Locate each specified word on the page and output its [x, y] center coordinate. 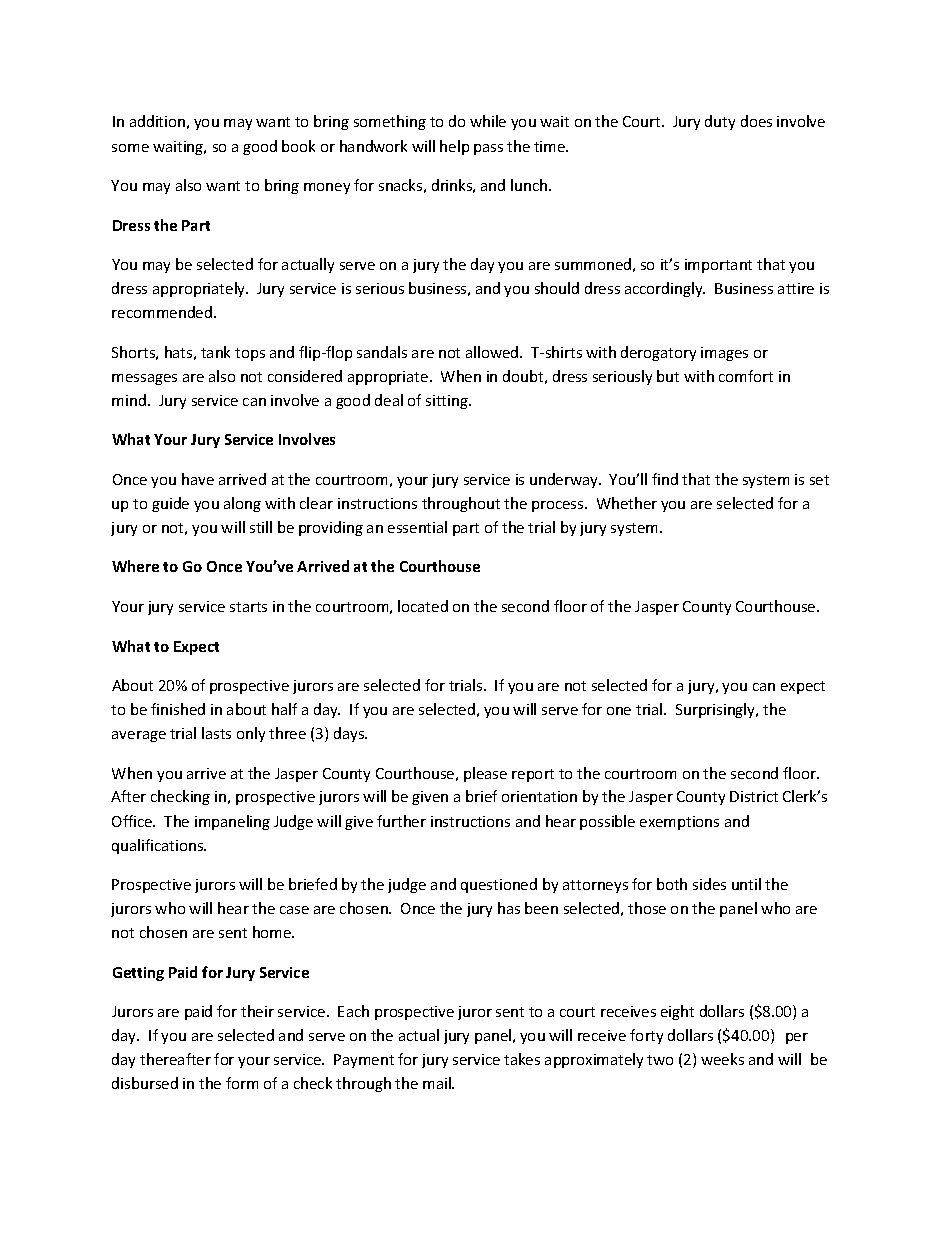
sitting [448, 402]
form [242, 1083]
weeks [722, 1059]
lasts [216, 733]
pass [488, 149]
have [198, 479]
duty [720, 122]
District [754, 796]
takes [522, 1059]
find [665, 479]
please [485, 774]
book [298, 146]
